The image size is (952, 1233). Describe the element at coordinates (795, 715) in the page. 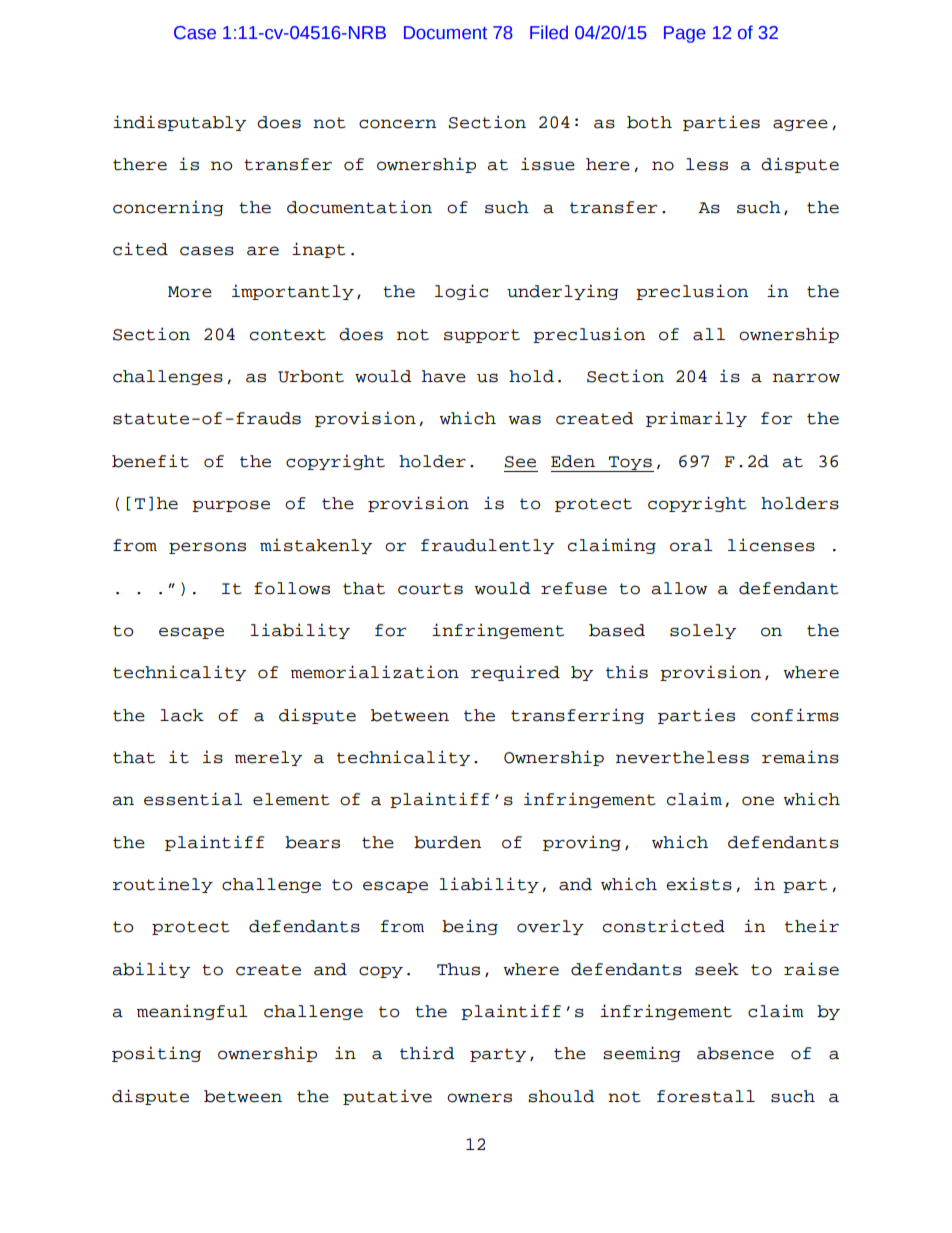

I see `confirms` at that location.
